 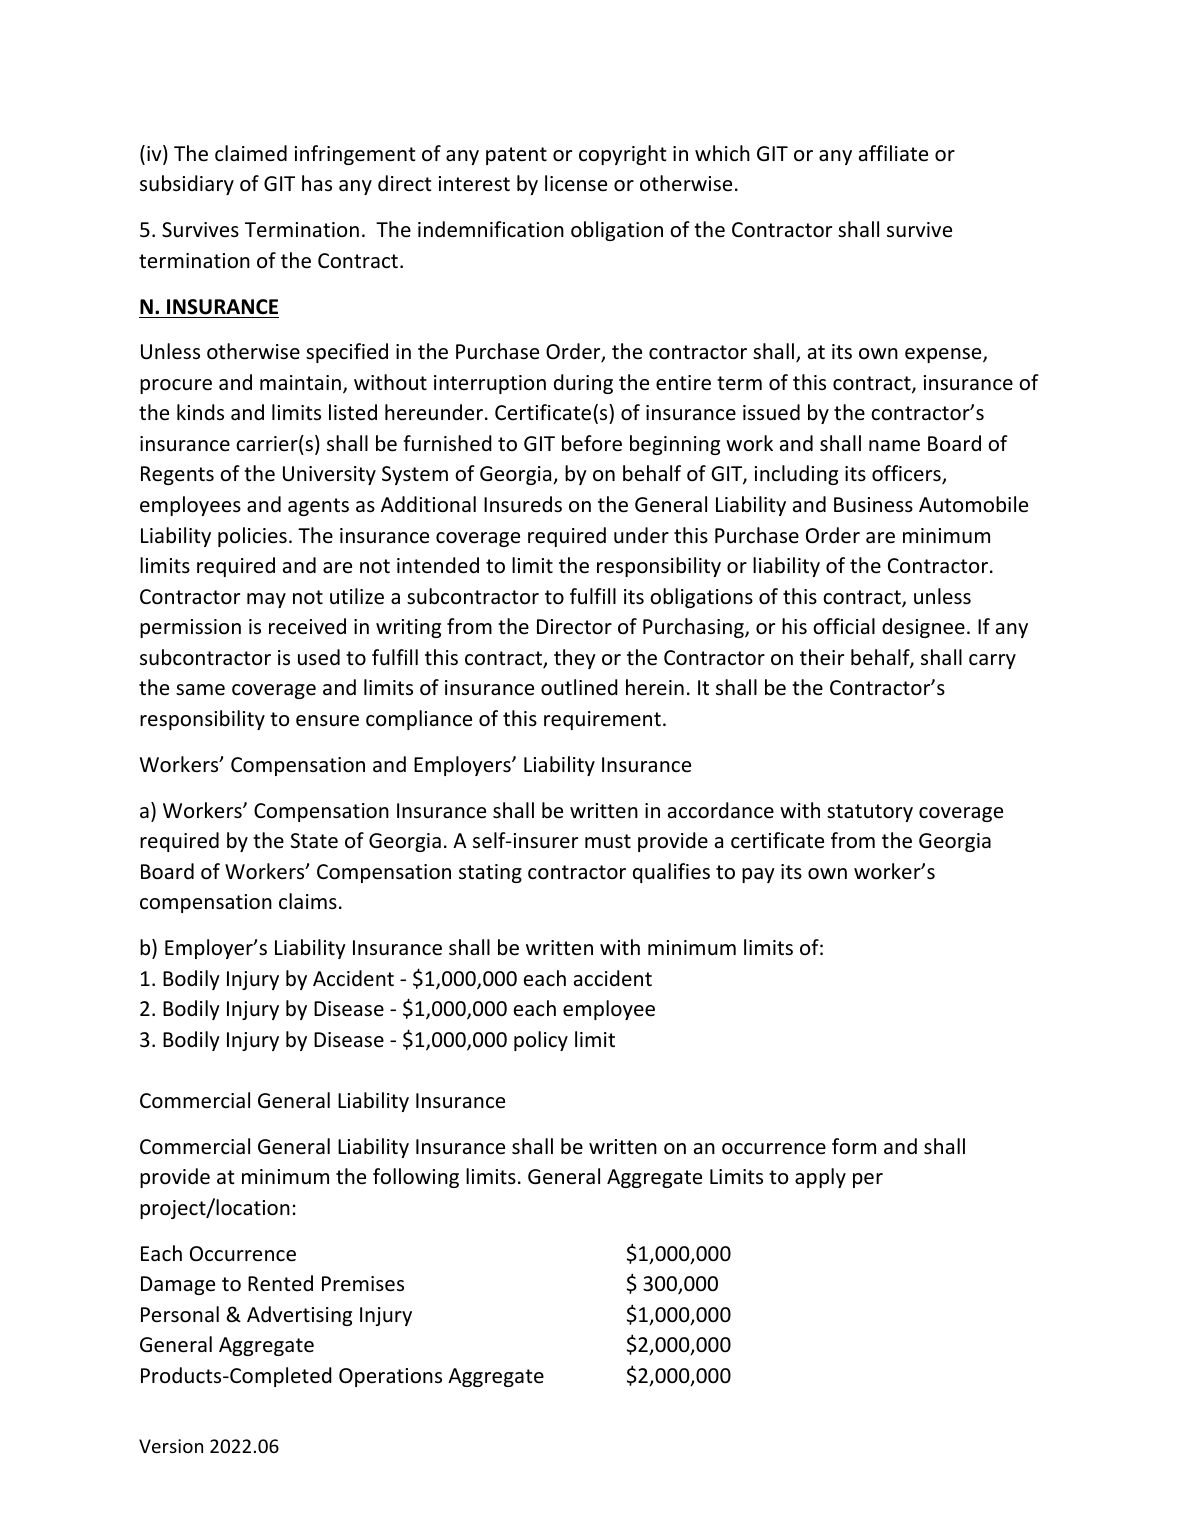 What do you see at coordinates (416, 1178) in the screenshot?
I see `following` at bounding box center [416, 1178].
